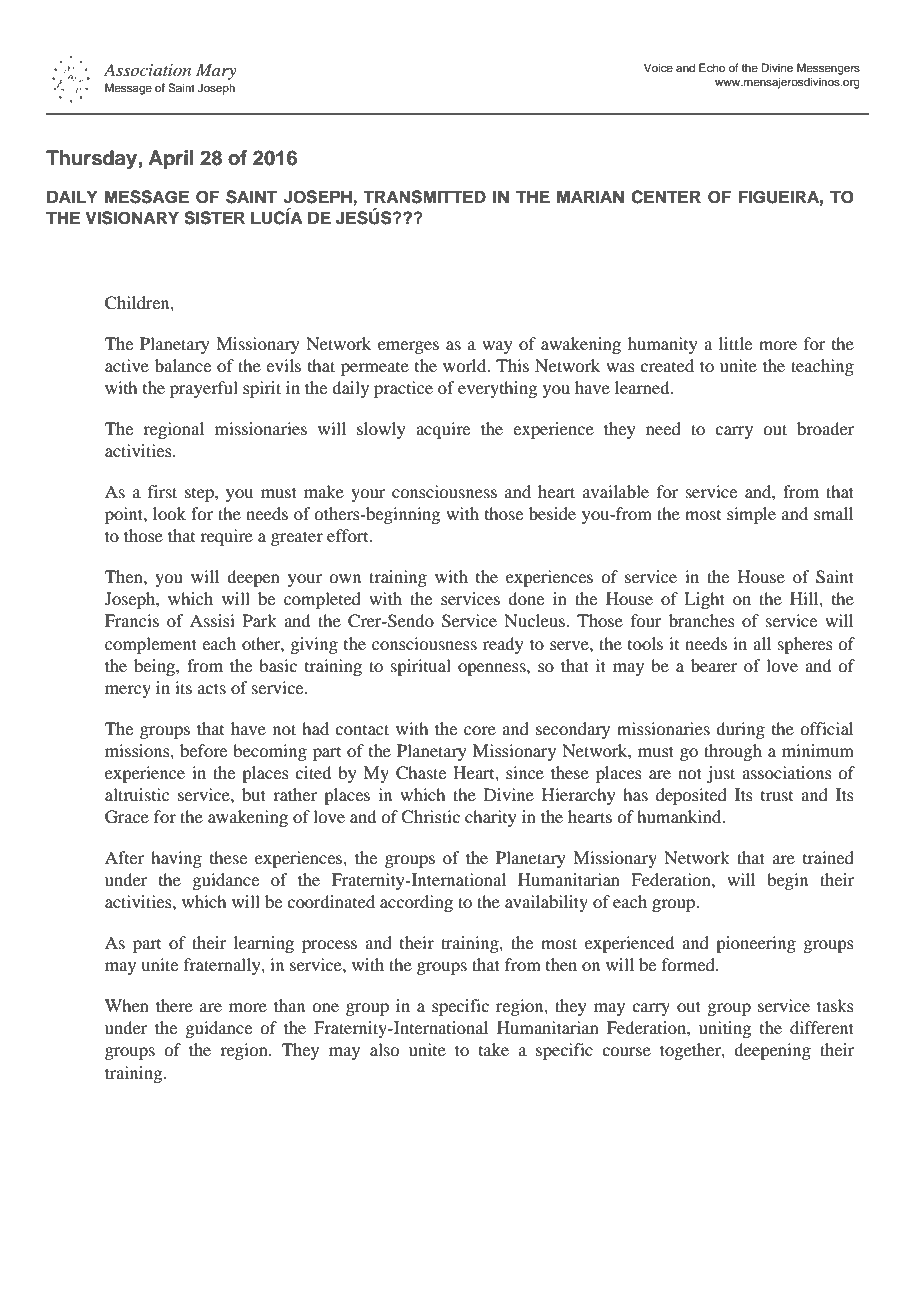 The height and width of the screenshot is (1308, 924). I want to click on core, so click(480, 730).
